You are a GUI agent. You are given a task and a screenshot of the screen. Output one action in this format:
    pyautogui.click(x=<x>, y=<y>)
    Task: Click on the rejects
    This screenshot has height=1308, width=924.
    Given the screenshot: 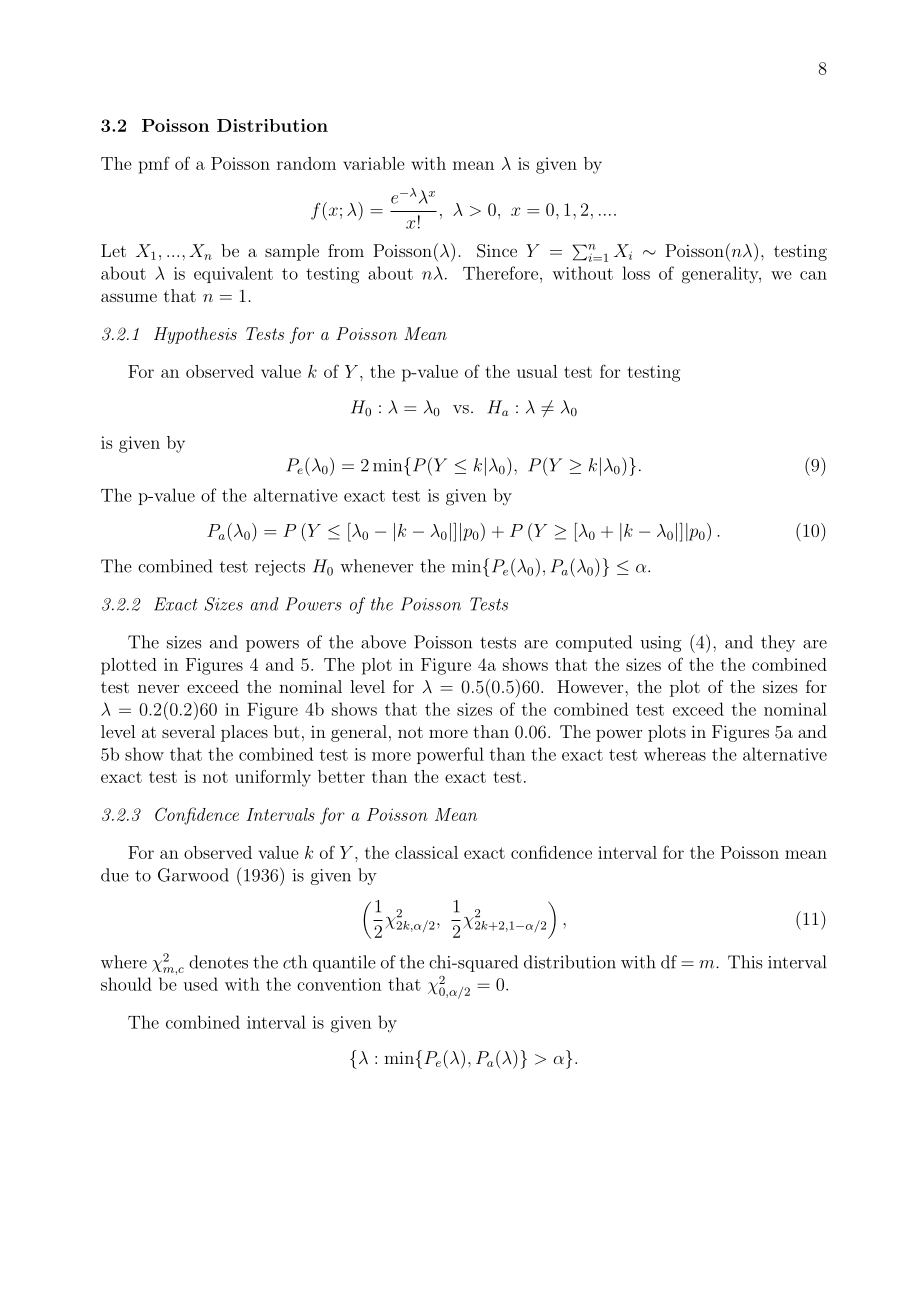 What is the action you would take?
    pyautogui.click(x=280, y=568)
